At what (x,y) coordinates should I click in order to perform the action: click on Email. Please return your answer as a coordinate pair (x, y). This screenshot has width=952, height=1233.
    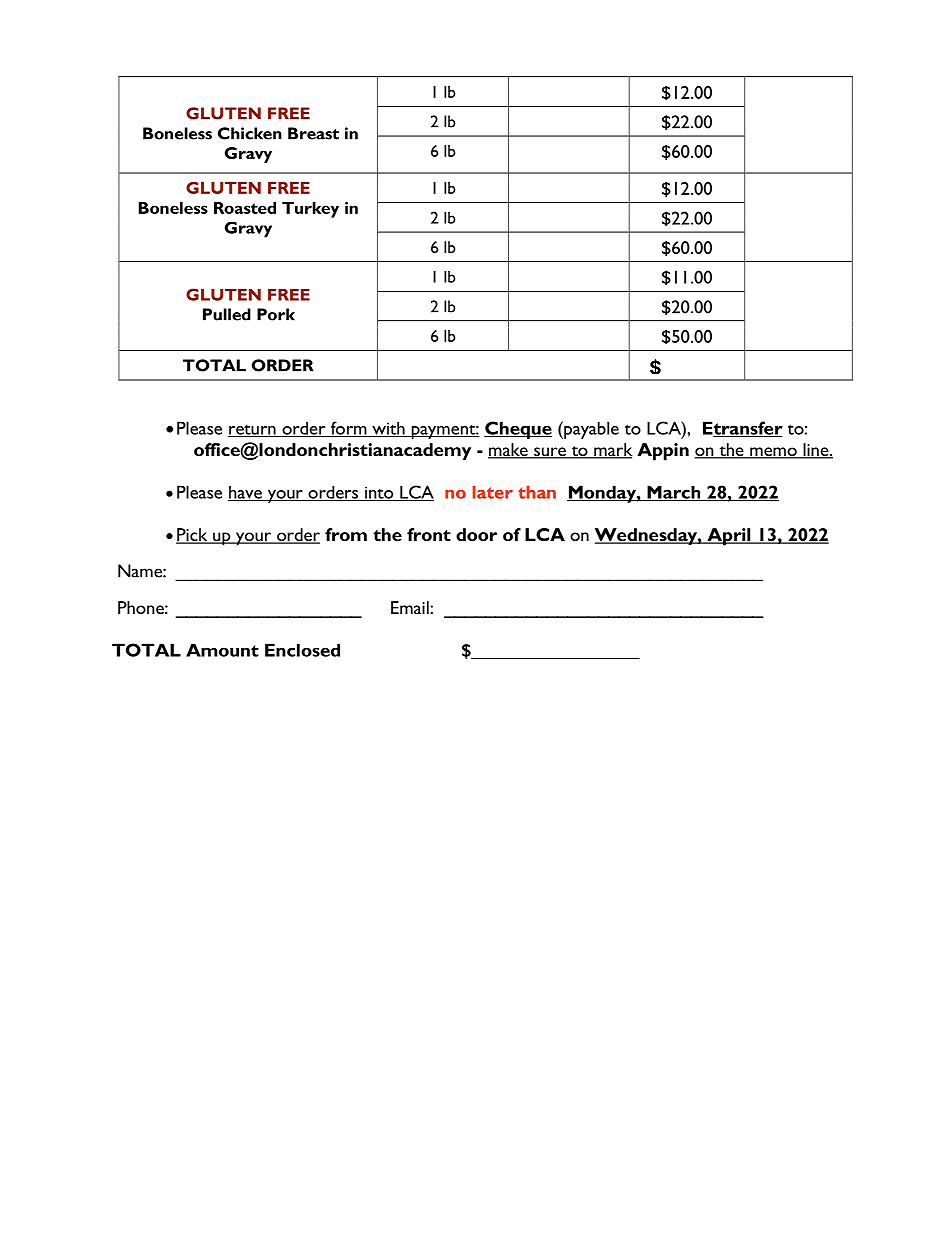
    Looking at the image, I should click on (411, 607).
